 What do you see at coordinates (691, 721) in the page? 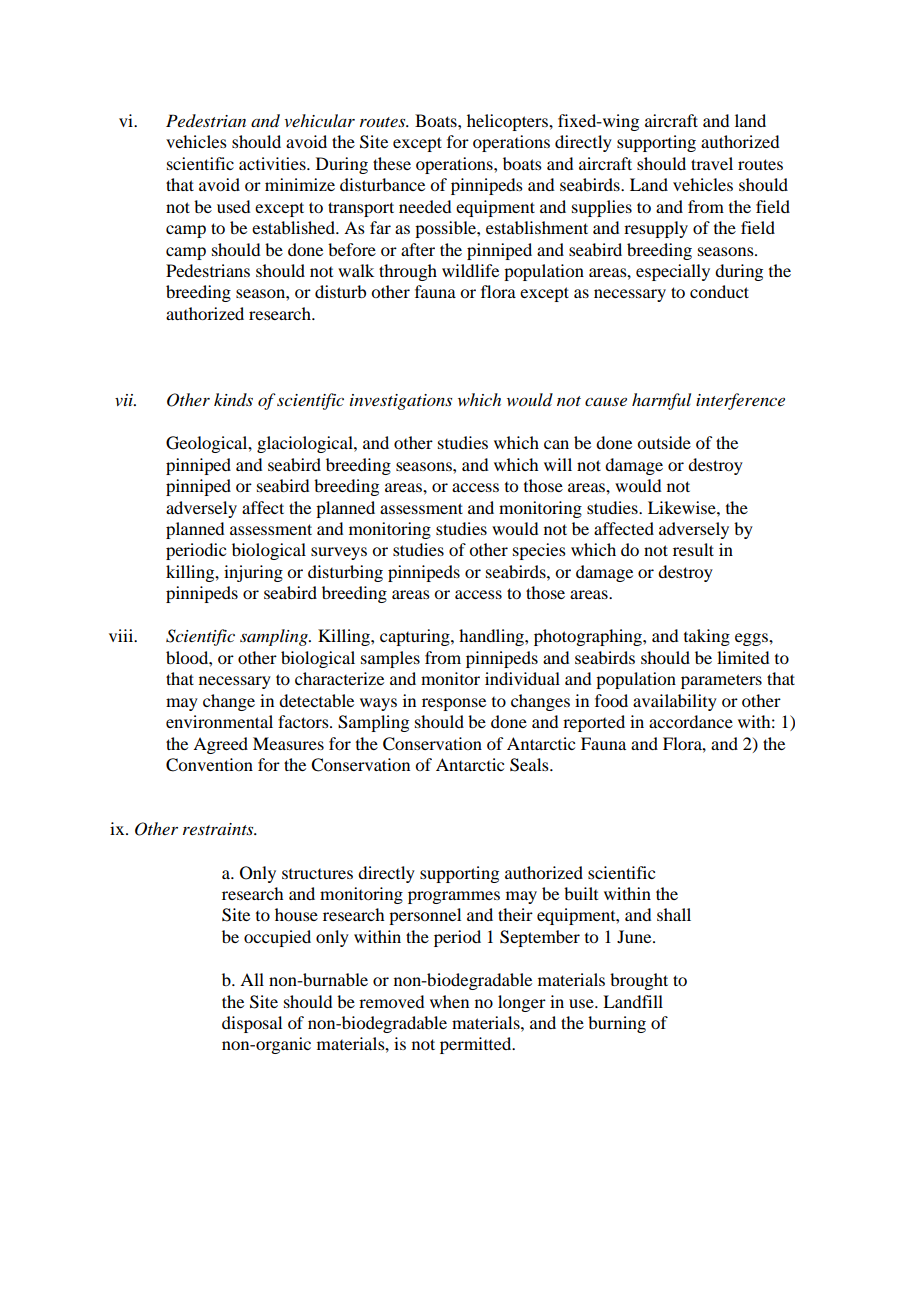
I see `accordance` at bounding box center [691, 721].
